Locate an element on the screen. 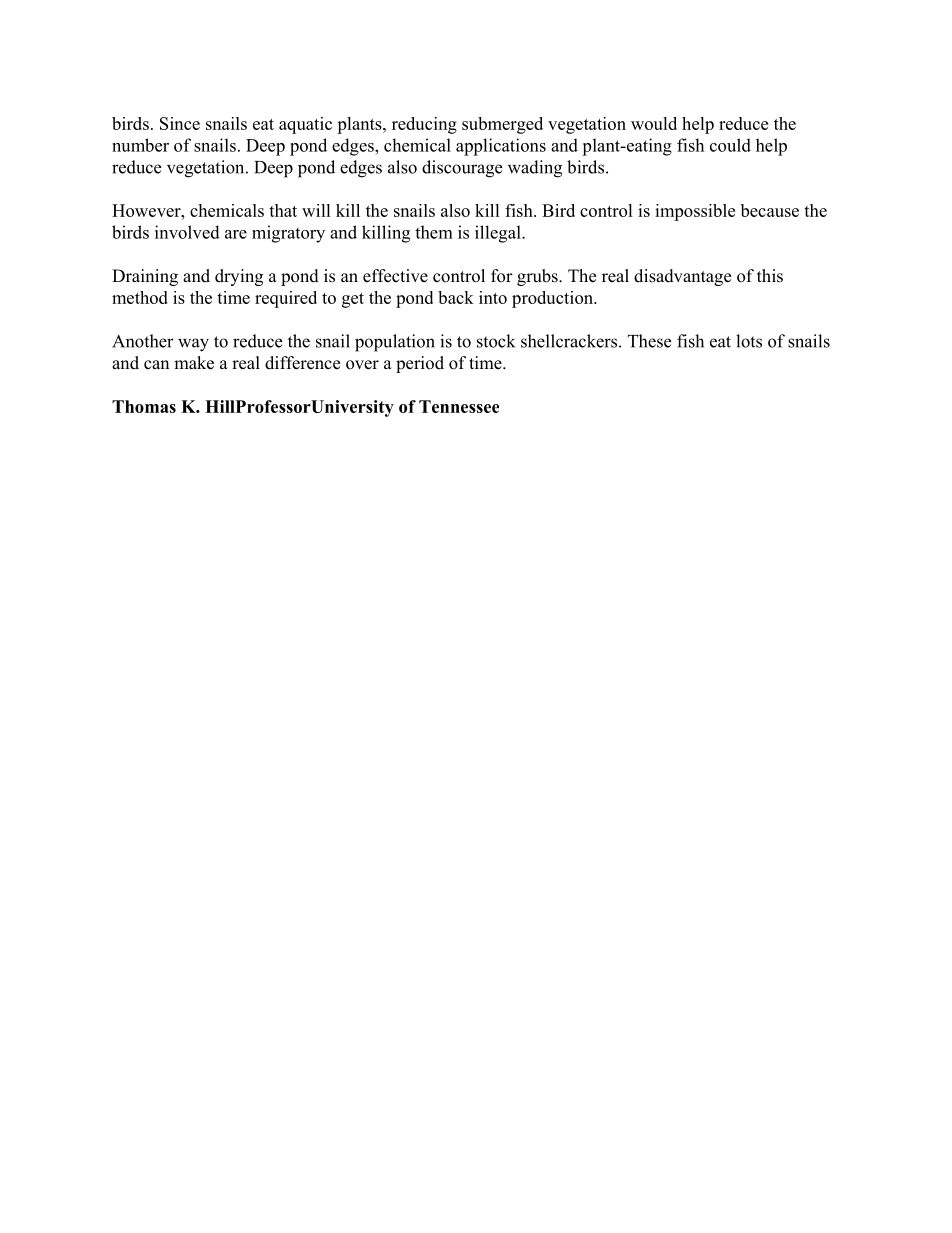  disadvantage is located at coordinates (682, 277).
